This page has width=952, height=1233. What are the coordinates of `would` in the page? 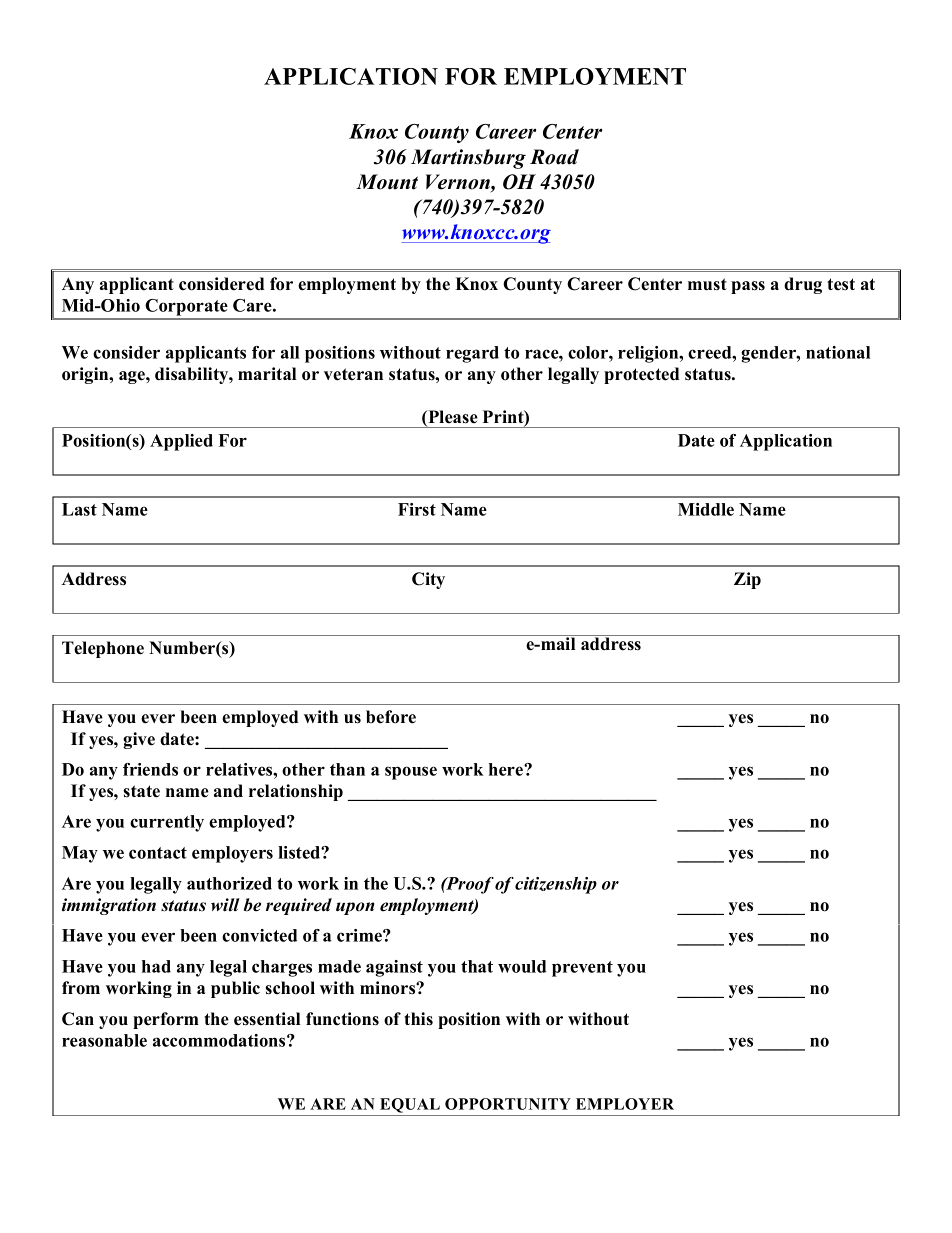 It's located at (522, 966).
